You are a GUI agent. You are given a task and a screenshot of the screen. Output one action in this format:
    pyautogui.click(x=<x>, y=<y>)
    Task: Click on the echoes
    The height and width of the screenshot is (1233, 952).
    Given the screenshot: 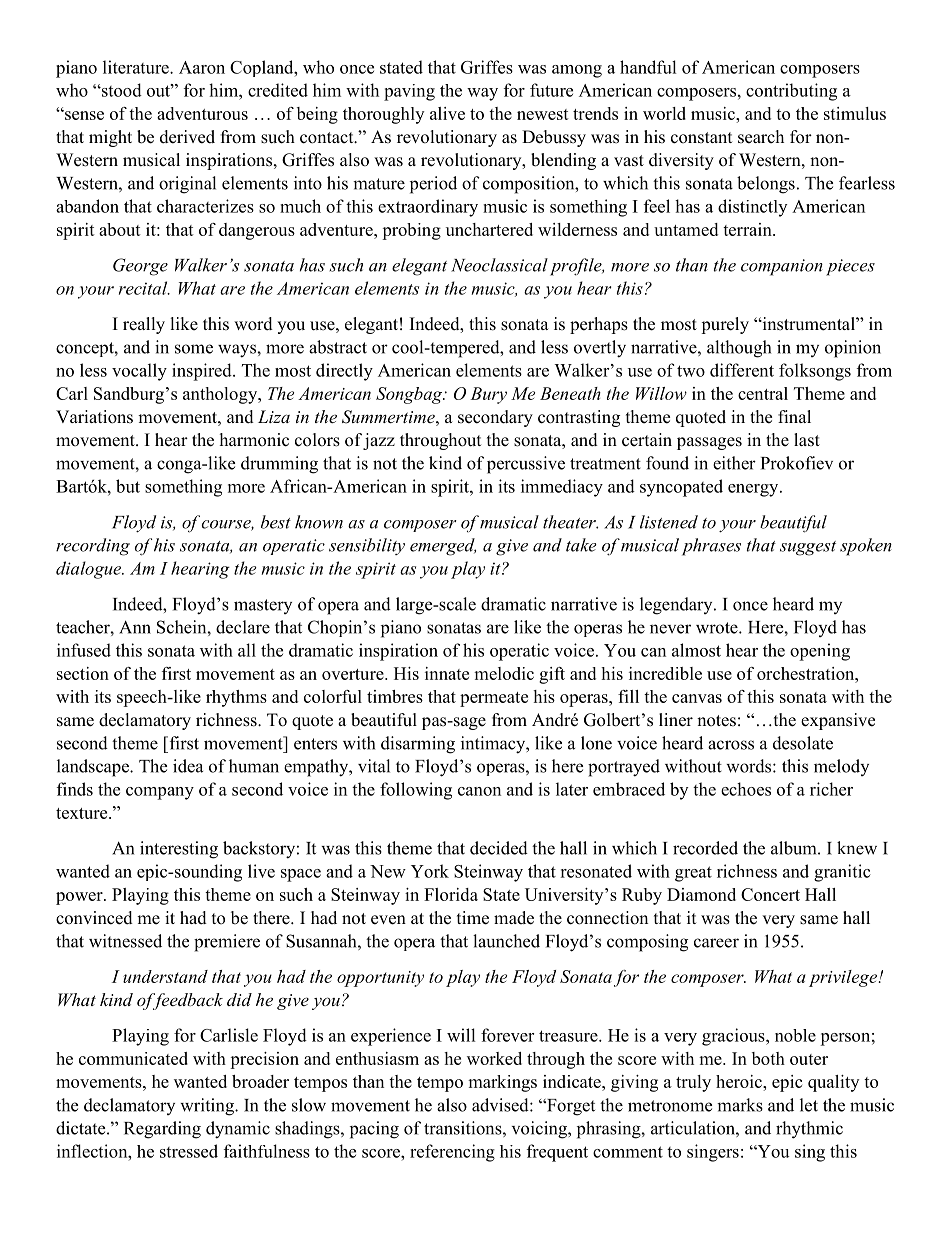 What is the action you would take?
    pyautogui.click(x=746, y=789)
